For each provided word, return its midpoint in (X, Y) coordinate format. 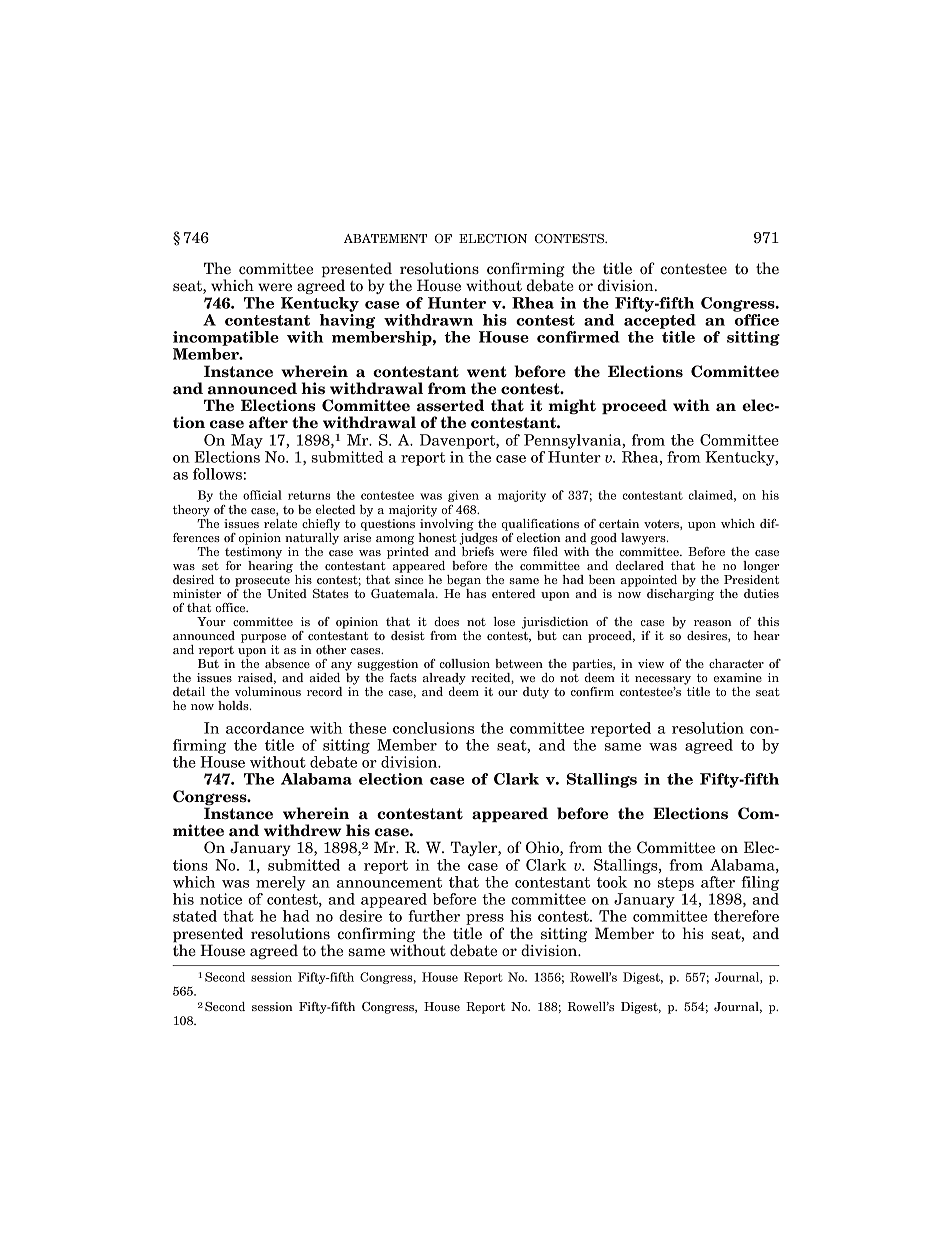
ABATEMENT (385, 238)
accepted (660, 320)
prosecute (262, 581)
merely (281, 883)
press (485, 919)
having (347, 320)
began (464, 581)
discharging (680, 593)
